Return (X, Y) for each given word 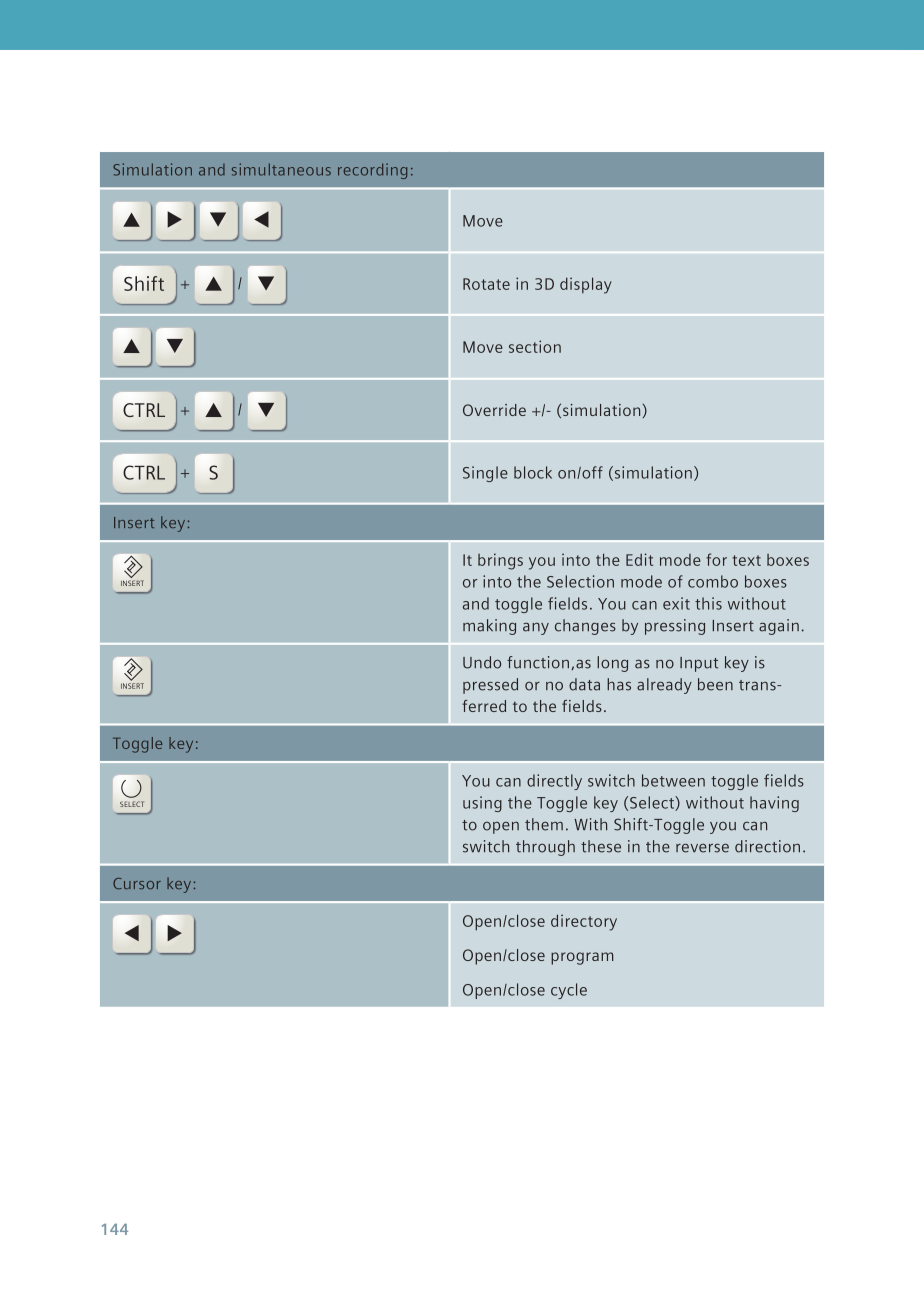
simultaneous (281, 169)
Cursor (137, 883)
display (586, 285)
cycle (569, 991)
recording (372, 171)
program (582, 958)
